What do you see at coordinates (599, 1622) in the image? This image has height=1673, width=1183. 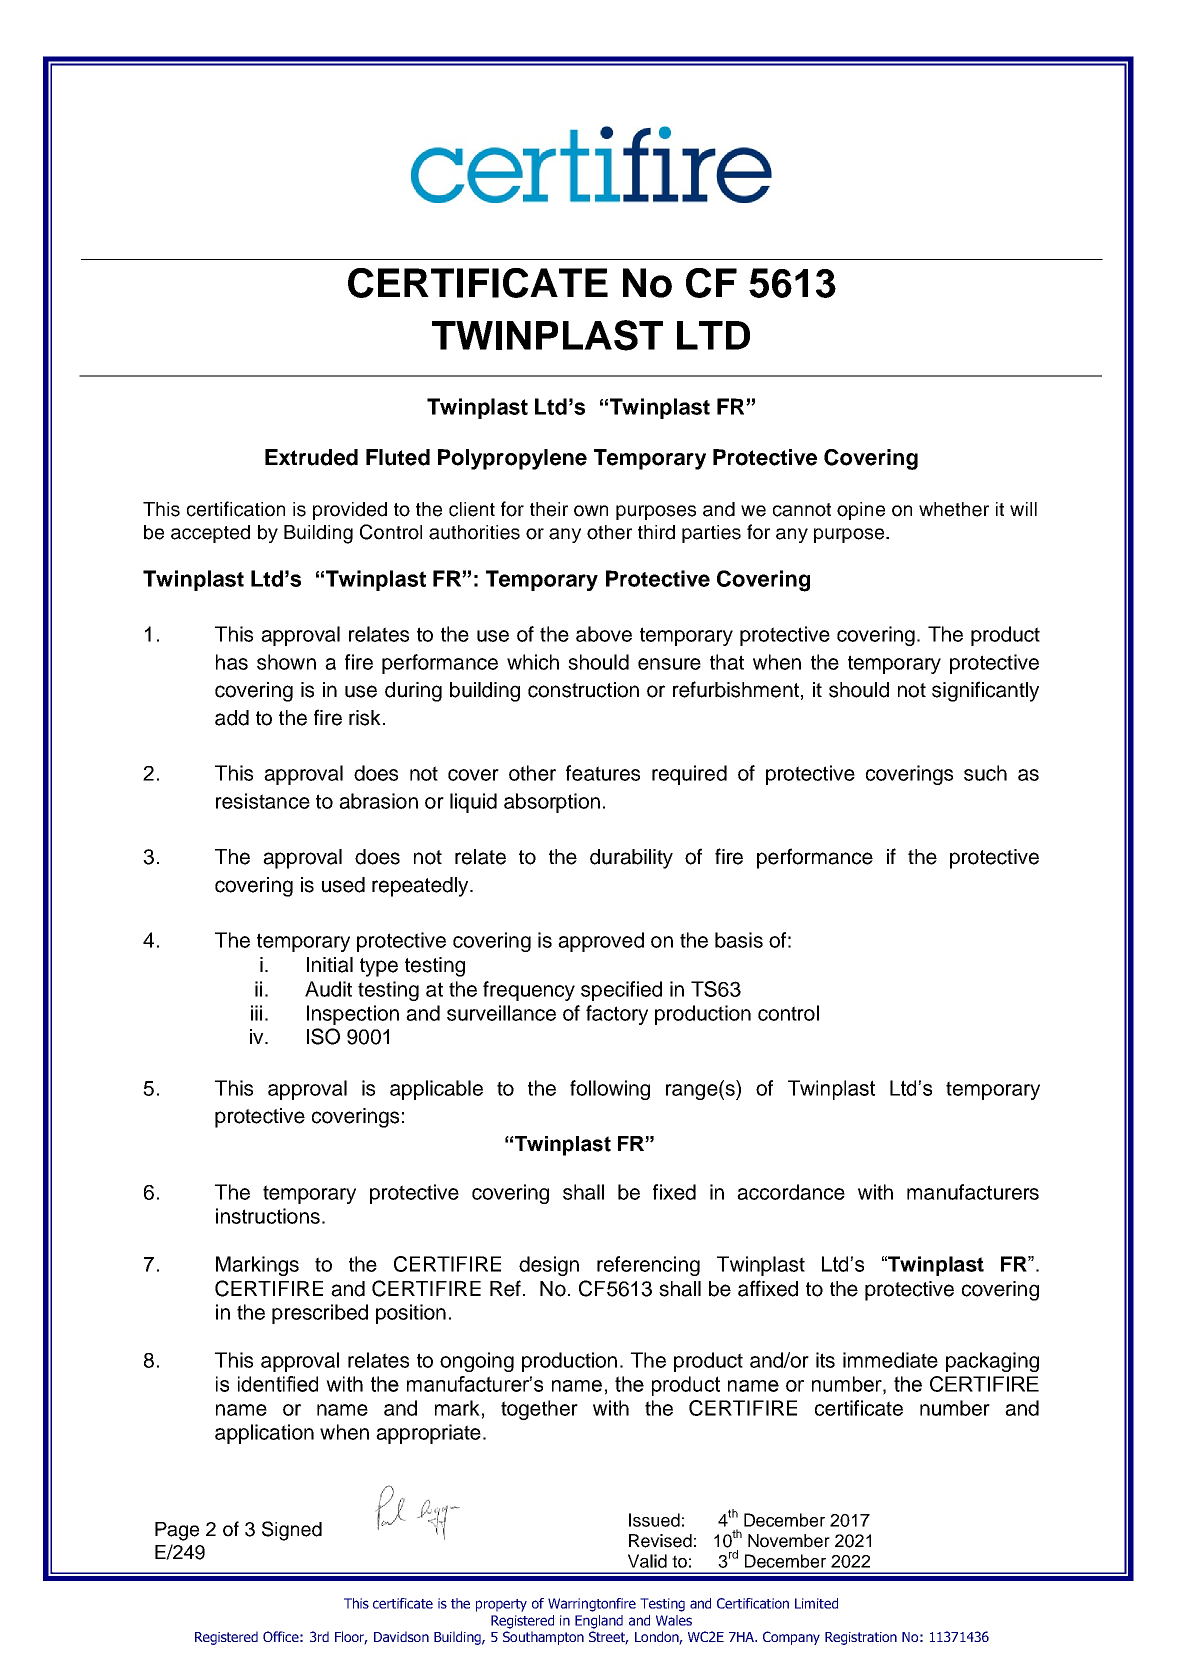 I see `England` at bounding box center [599, 1622].
